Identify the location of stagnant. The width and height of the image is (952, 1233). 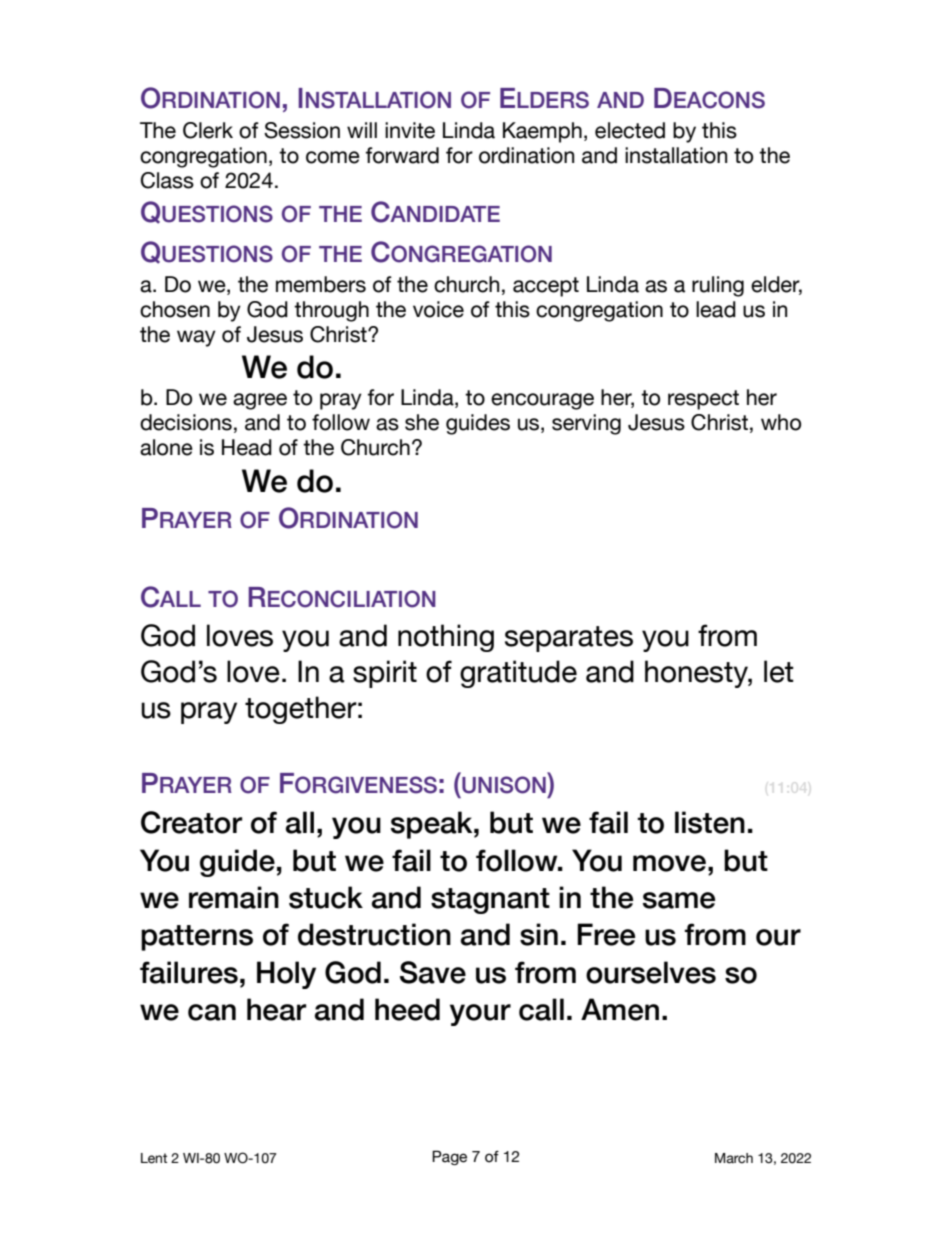
(490, 901).
